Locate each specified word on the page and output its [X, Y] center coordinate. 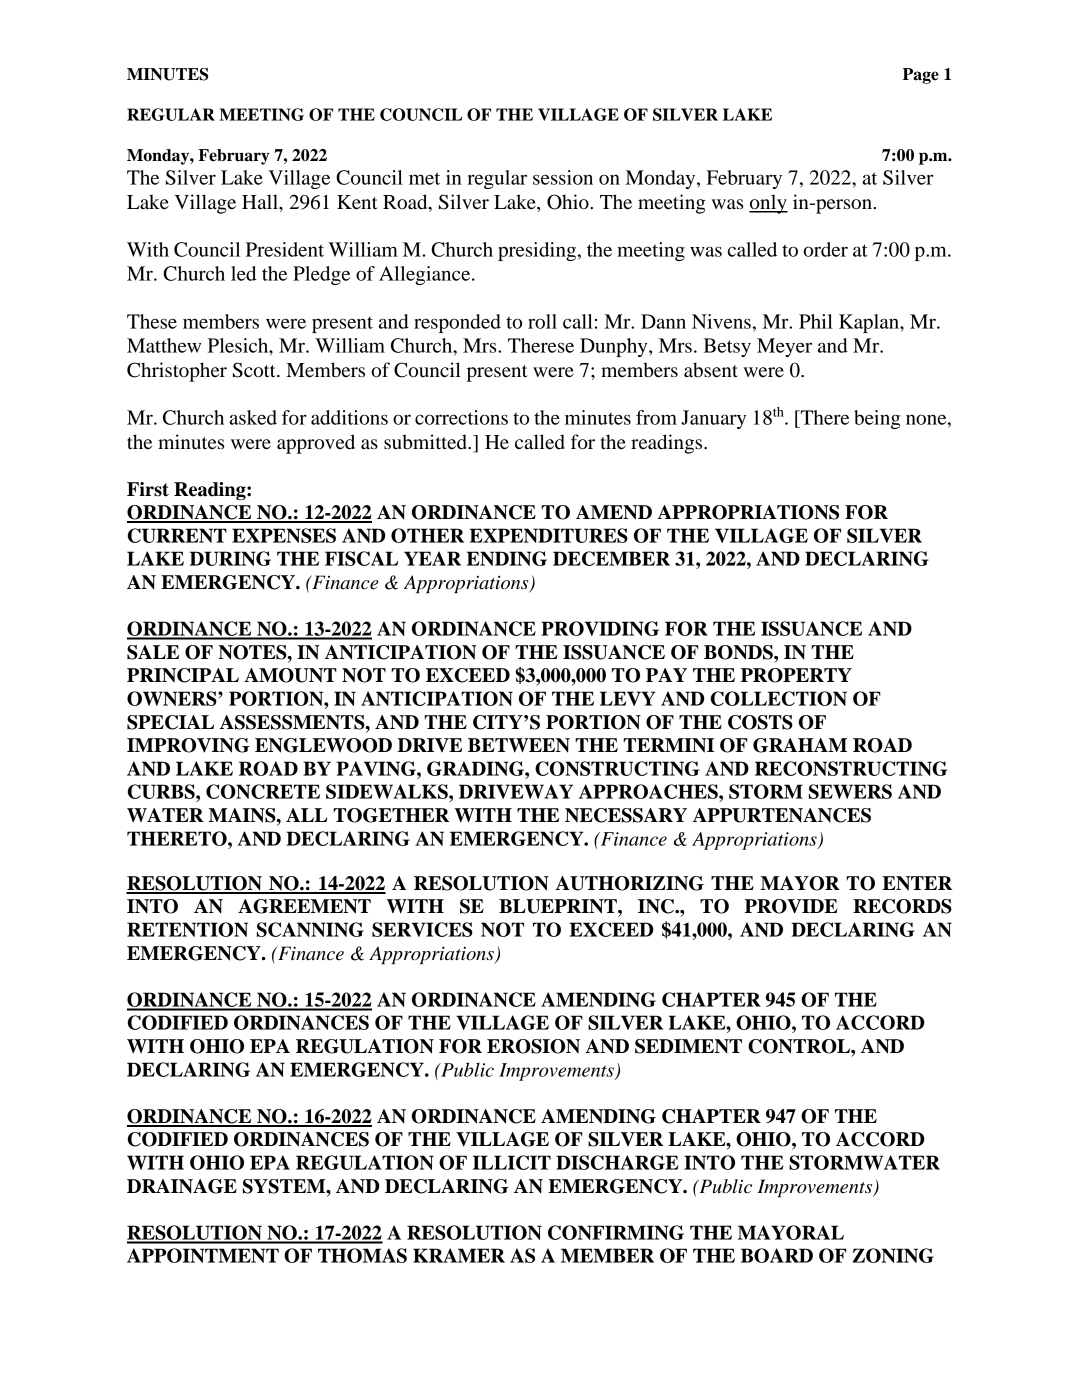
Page [921, 76]
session [563, 177]
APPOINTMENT [203, 1255]
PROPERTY [796, 675]
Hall [261, 201]
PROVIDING [600, 628]
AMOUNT [290, 675]
